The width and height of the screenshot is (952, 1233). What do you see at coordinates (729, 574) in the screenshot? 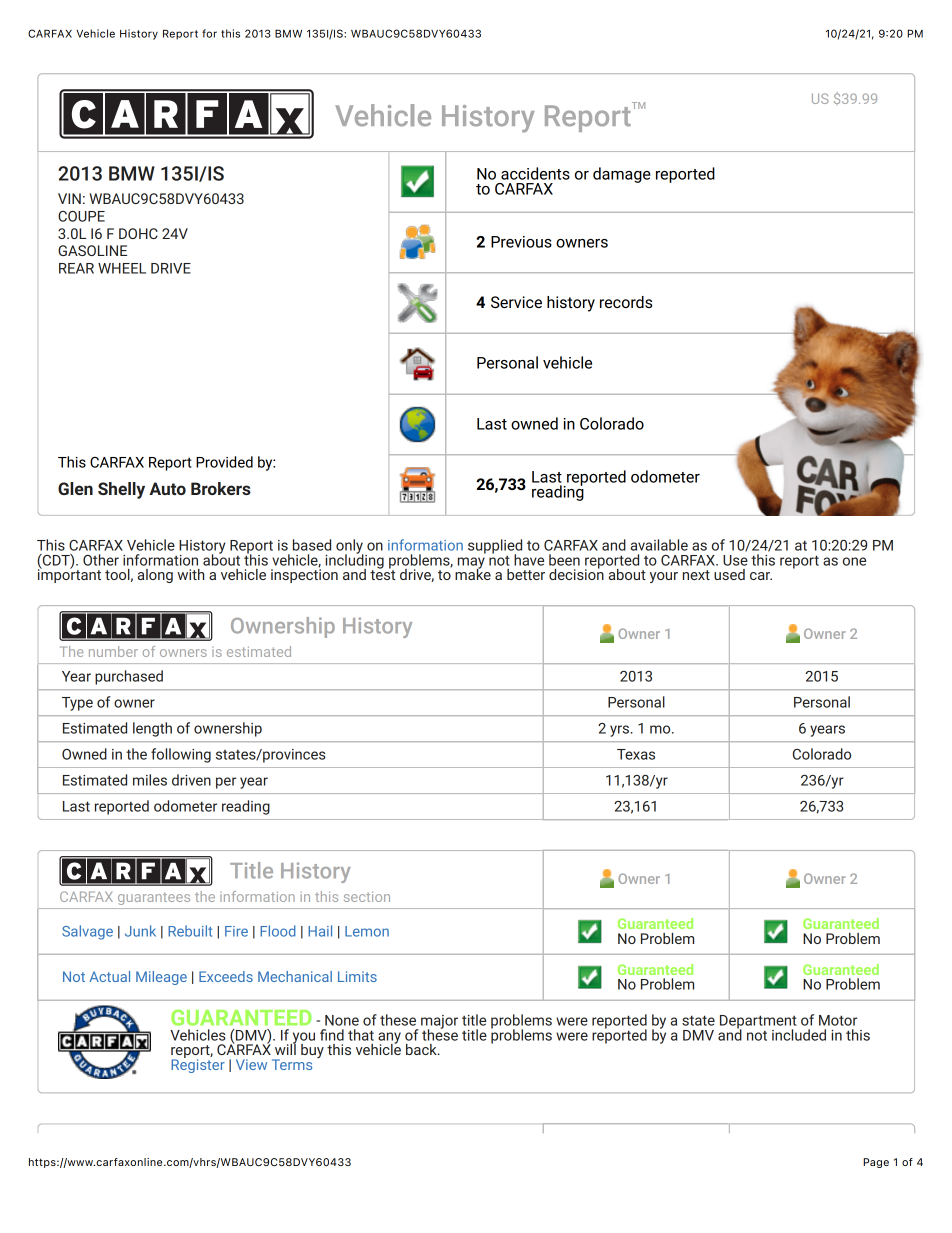
I see `used` at bounding box center [729, 574].
